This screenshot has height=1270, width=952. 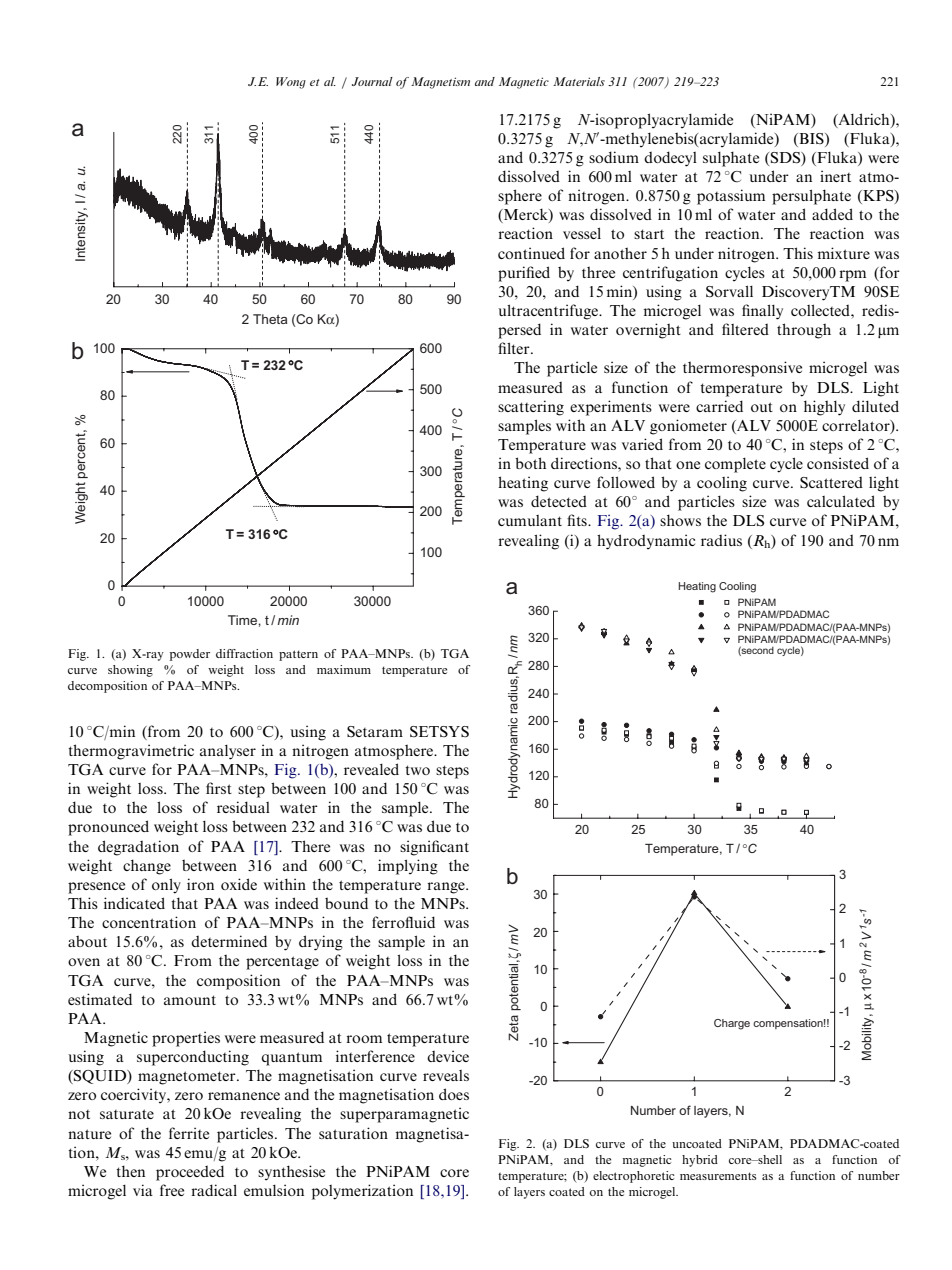 What do you see at coordinates (440, 83) in the screenshot?
I see `Magnetism` at bounding box center [440, 83].
